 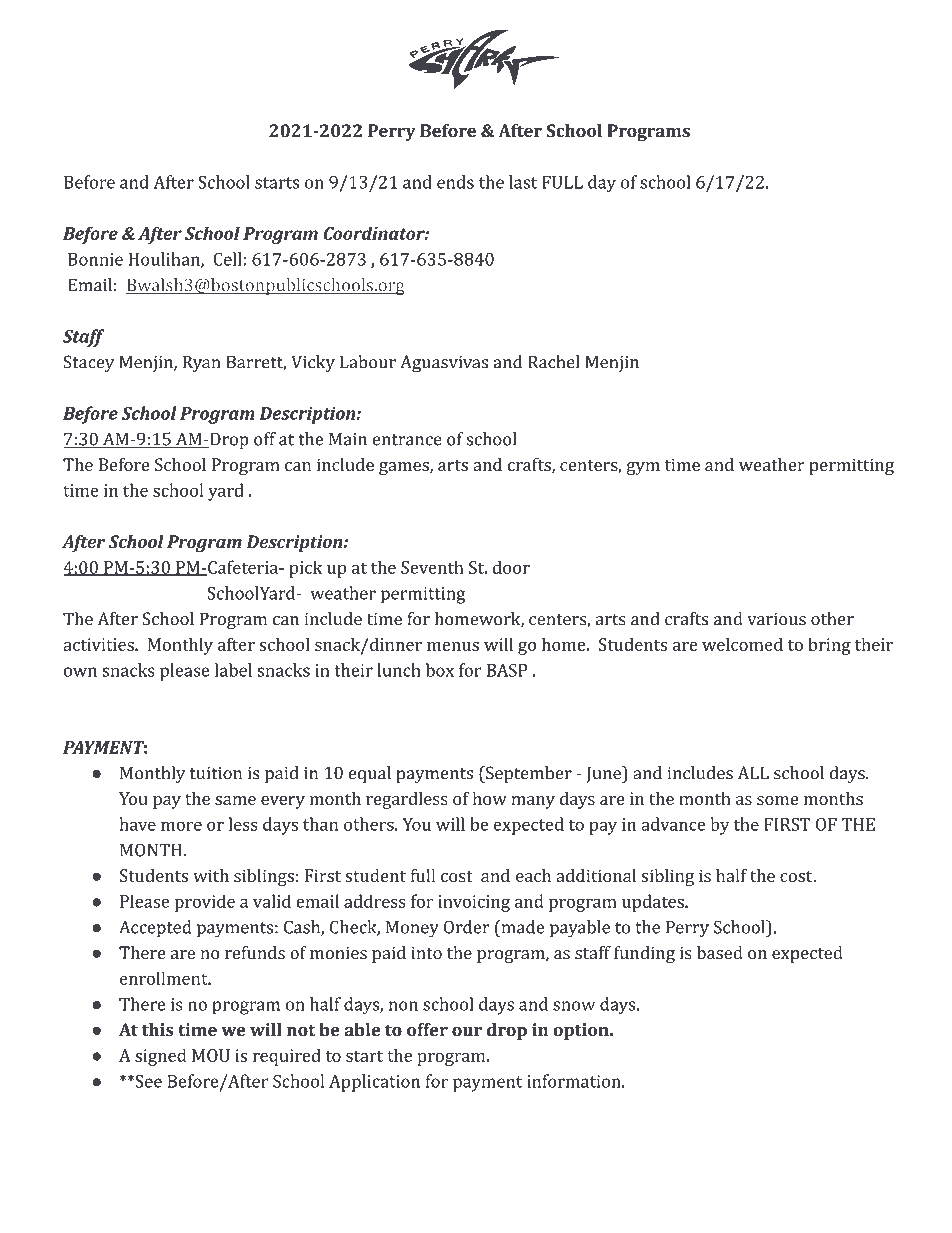 I want to click on last, so click(x=523, y=182).
